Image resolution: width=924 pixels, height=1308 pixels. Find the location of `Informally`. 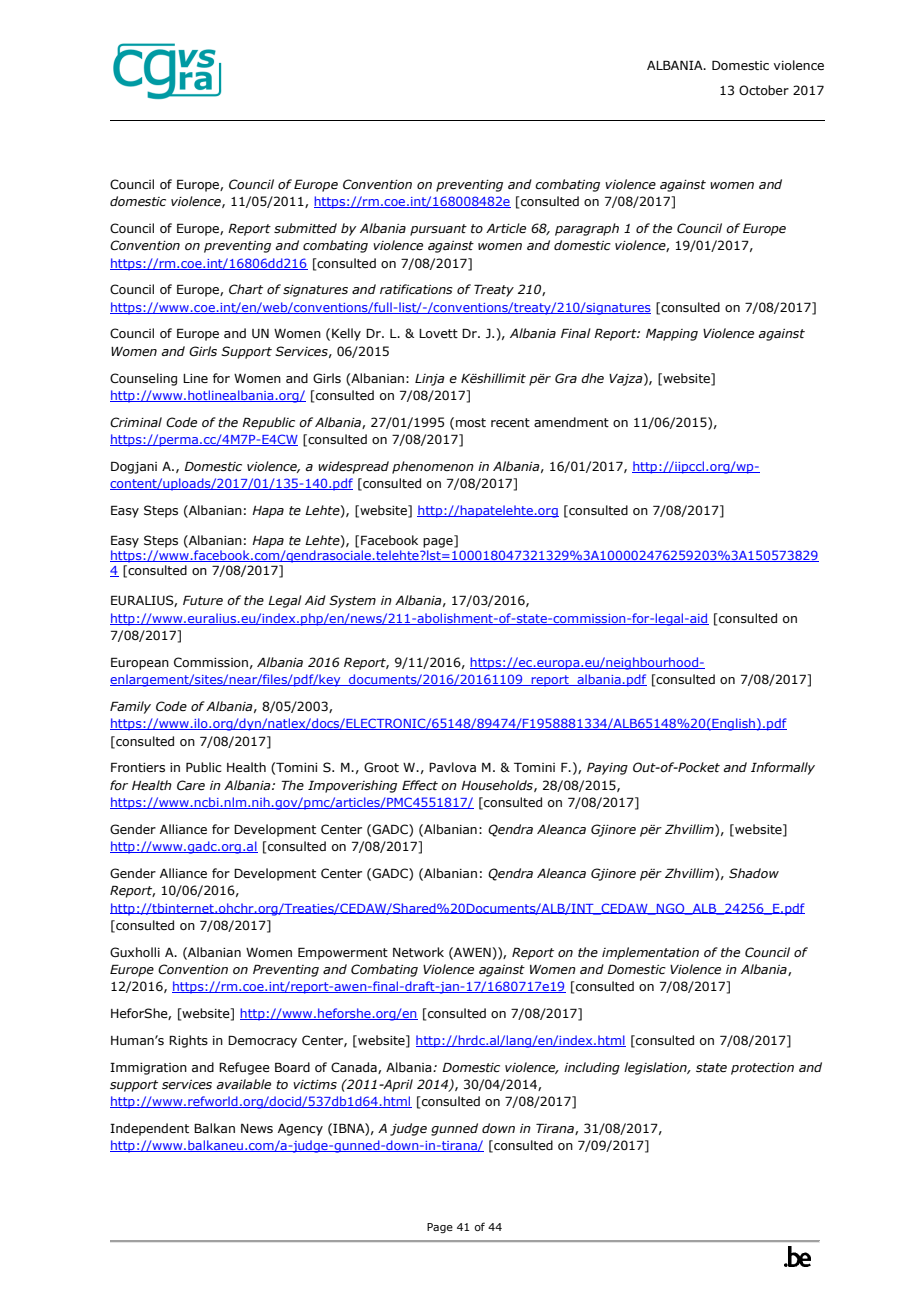

Informally is located at coordinates (783, 768).
